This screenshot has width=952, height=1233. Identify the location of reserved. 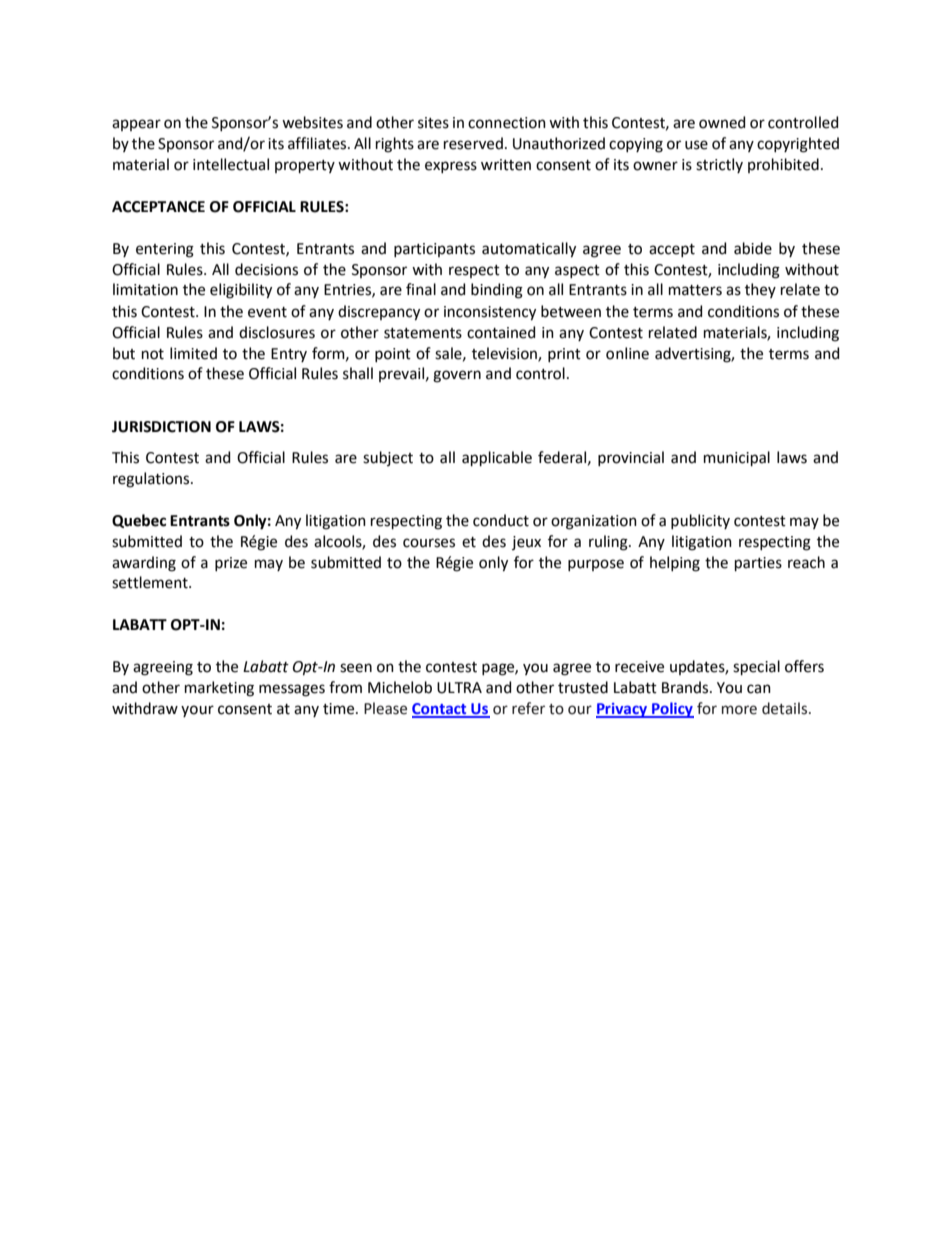
(473, 143).
